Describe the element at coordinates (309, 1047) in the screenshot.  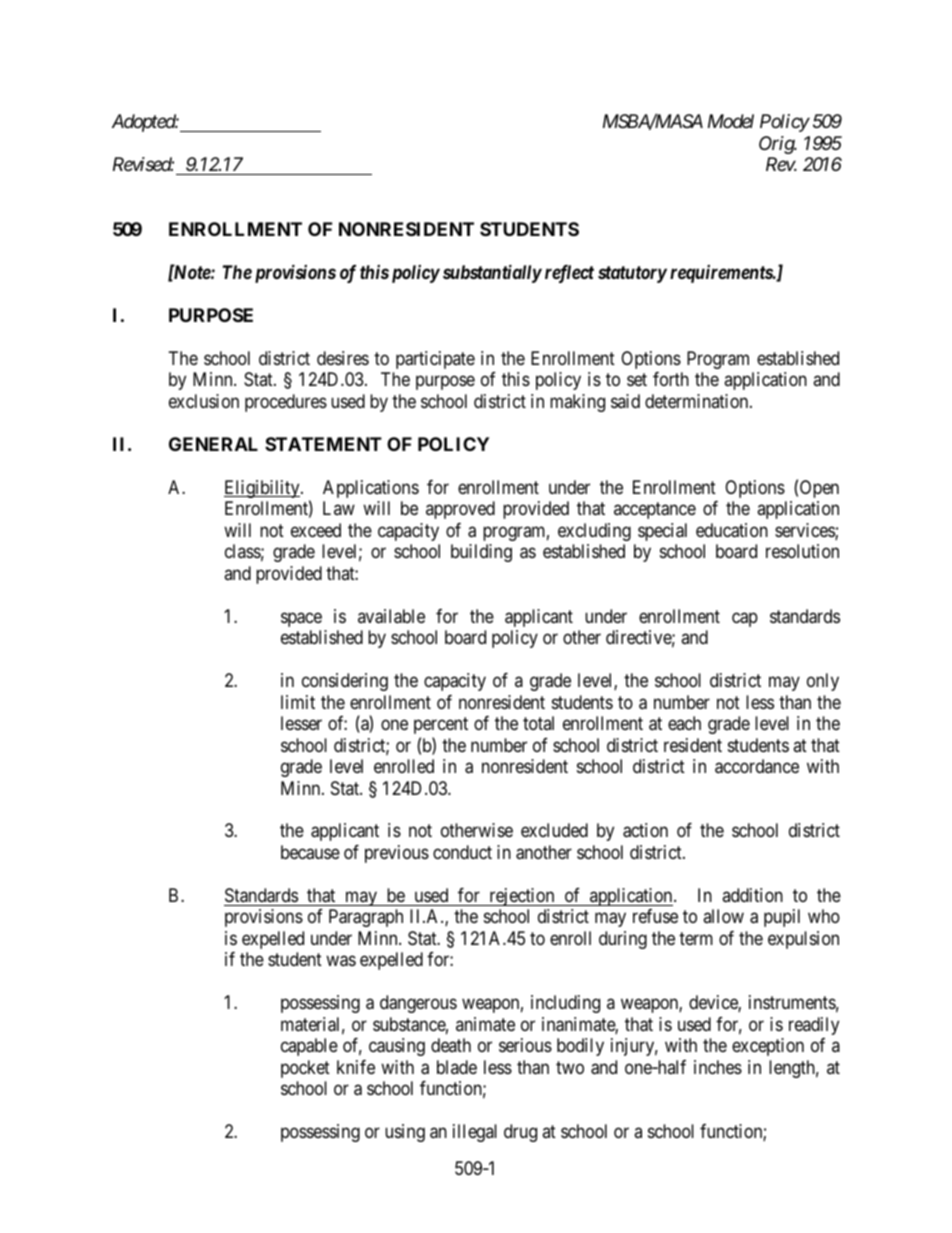
I see `capable` at that location.
